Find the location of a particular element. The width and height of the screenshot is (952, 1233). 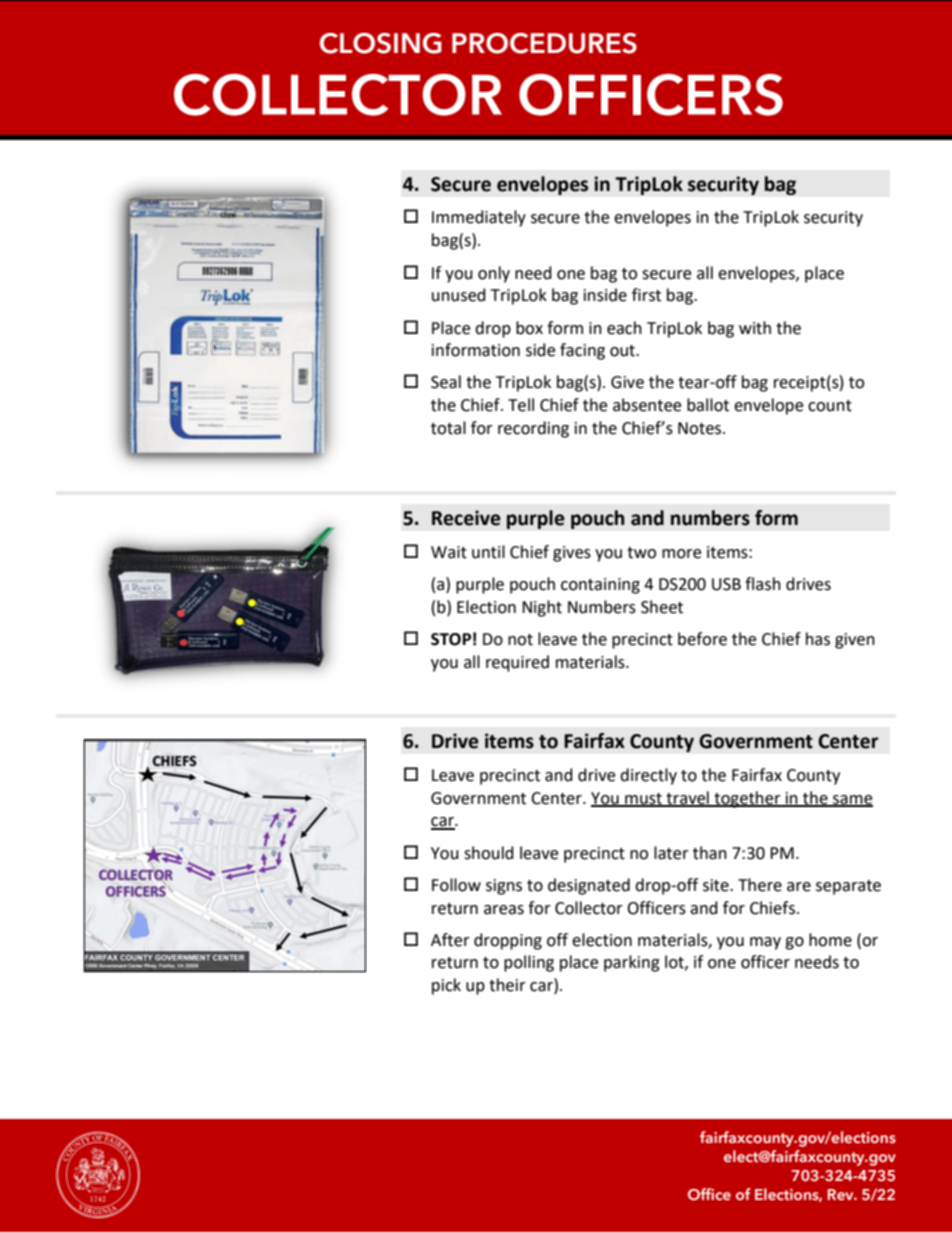

CLOSING is located at coordinates (381, 43).
